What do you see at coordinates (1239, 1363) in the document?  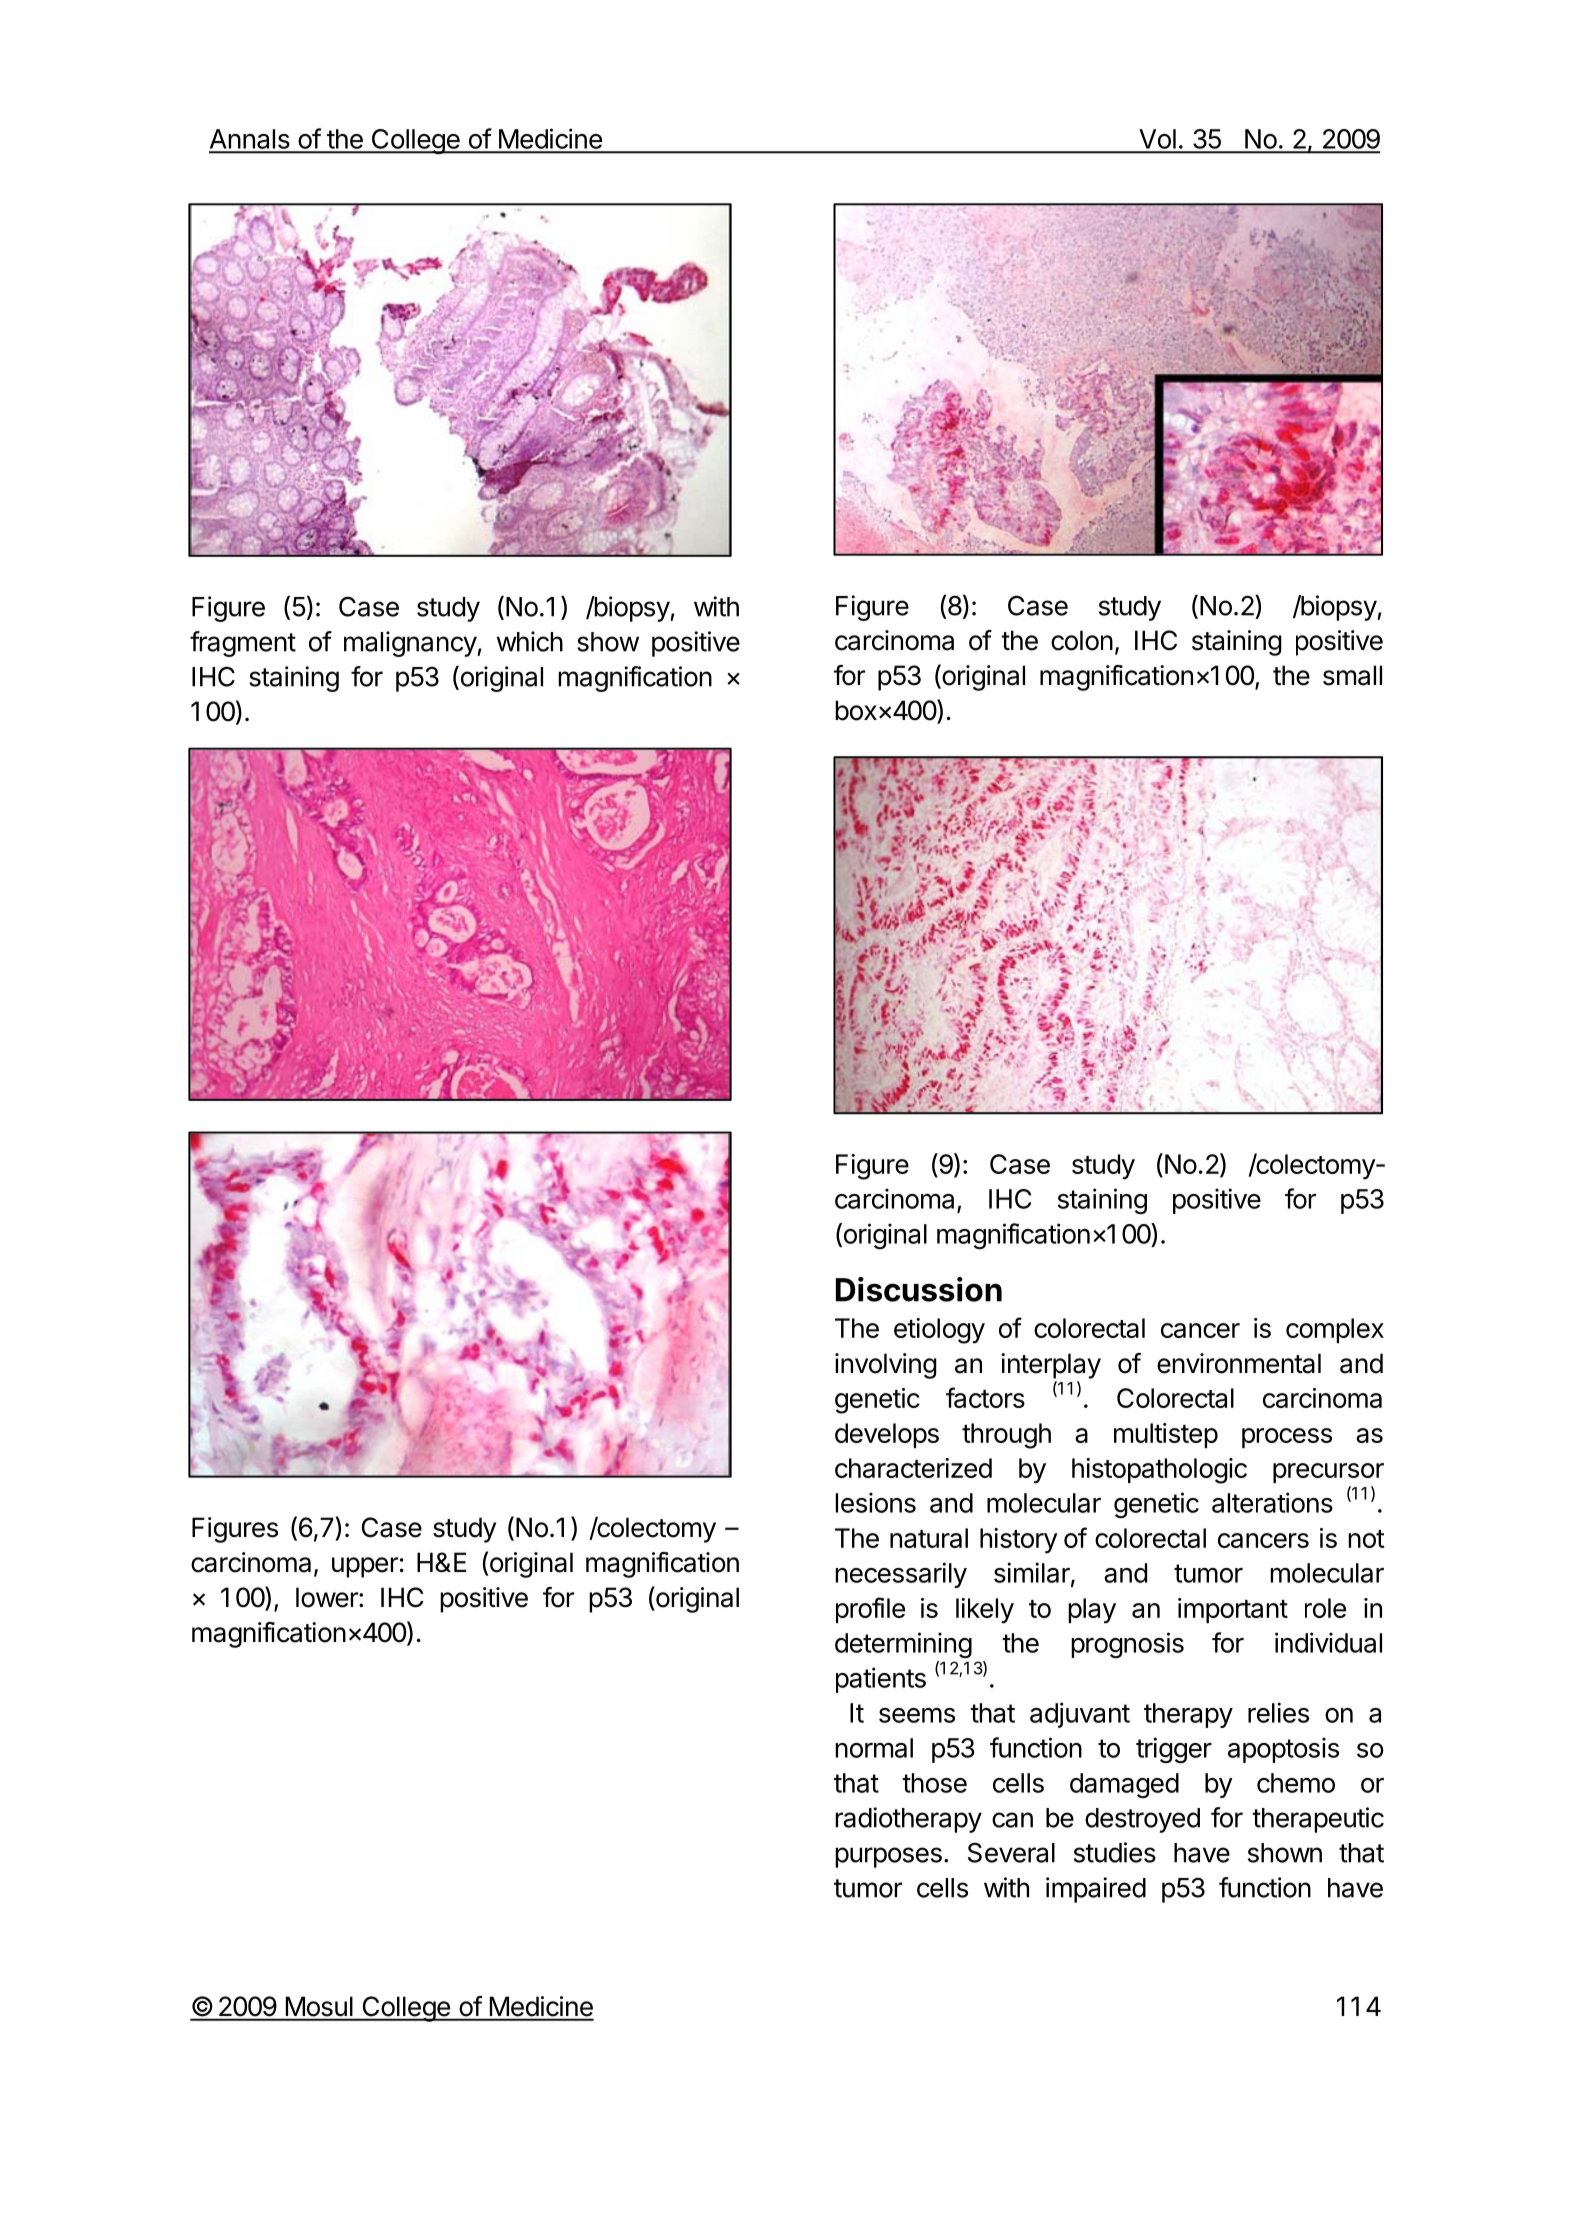 I see `environmental` at bounding box center [1239, 1363].
